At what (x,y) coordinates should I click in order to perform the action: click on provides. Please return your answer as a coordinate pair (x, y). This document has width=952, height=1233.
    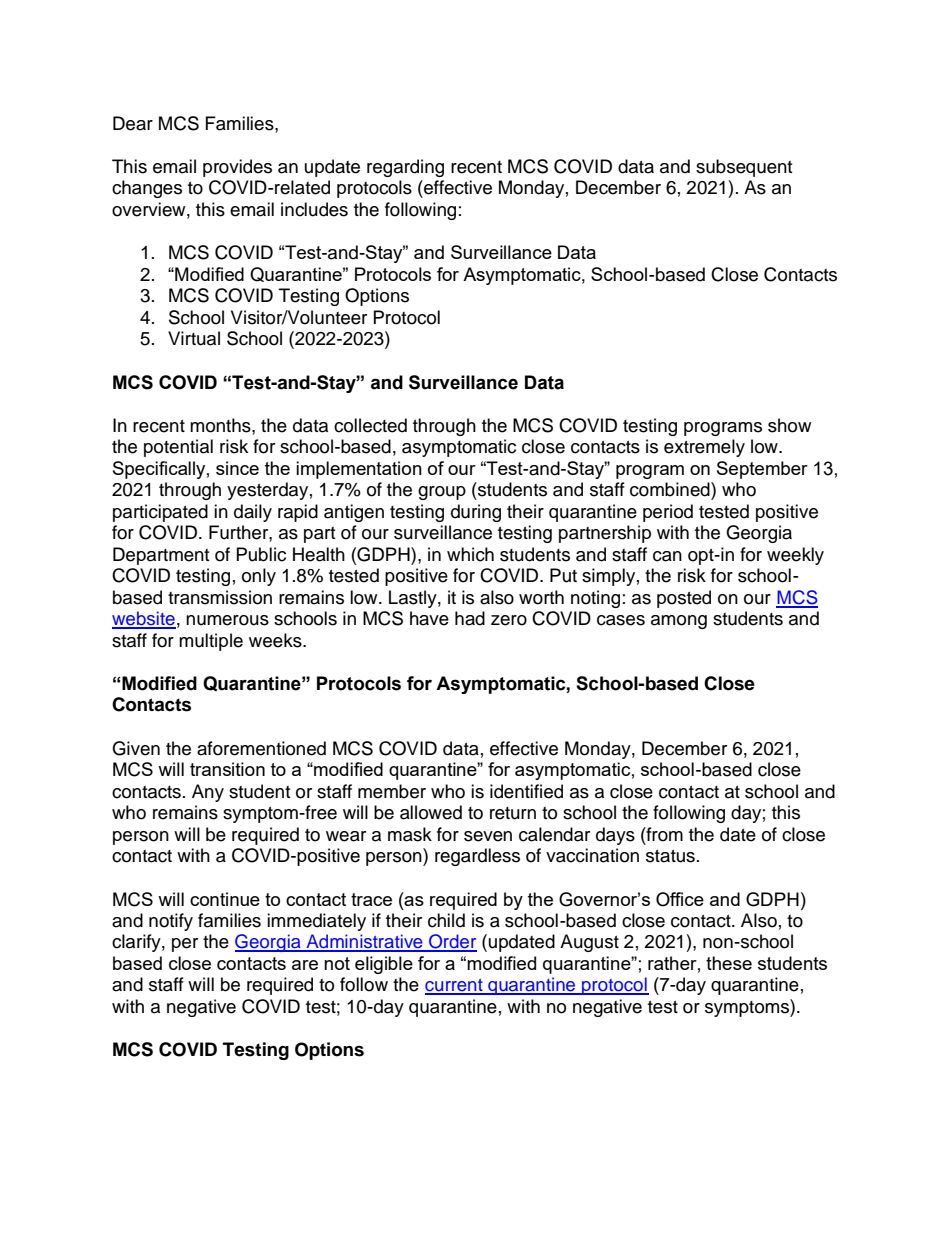
    Looking at the image, I should click on (237, 168).
